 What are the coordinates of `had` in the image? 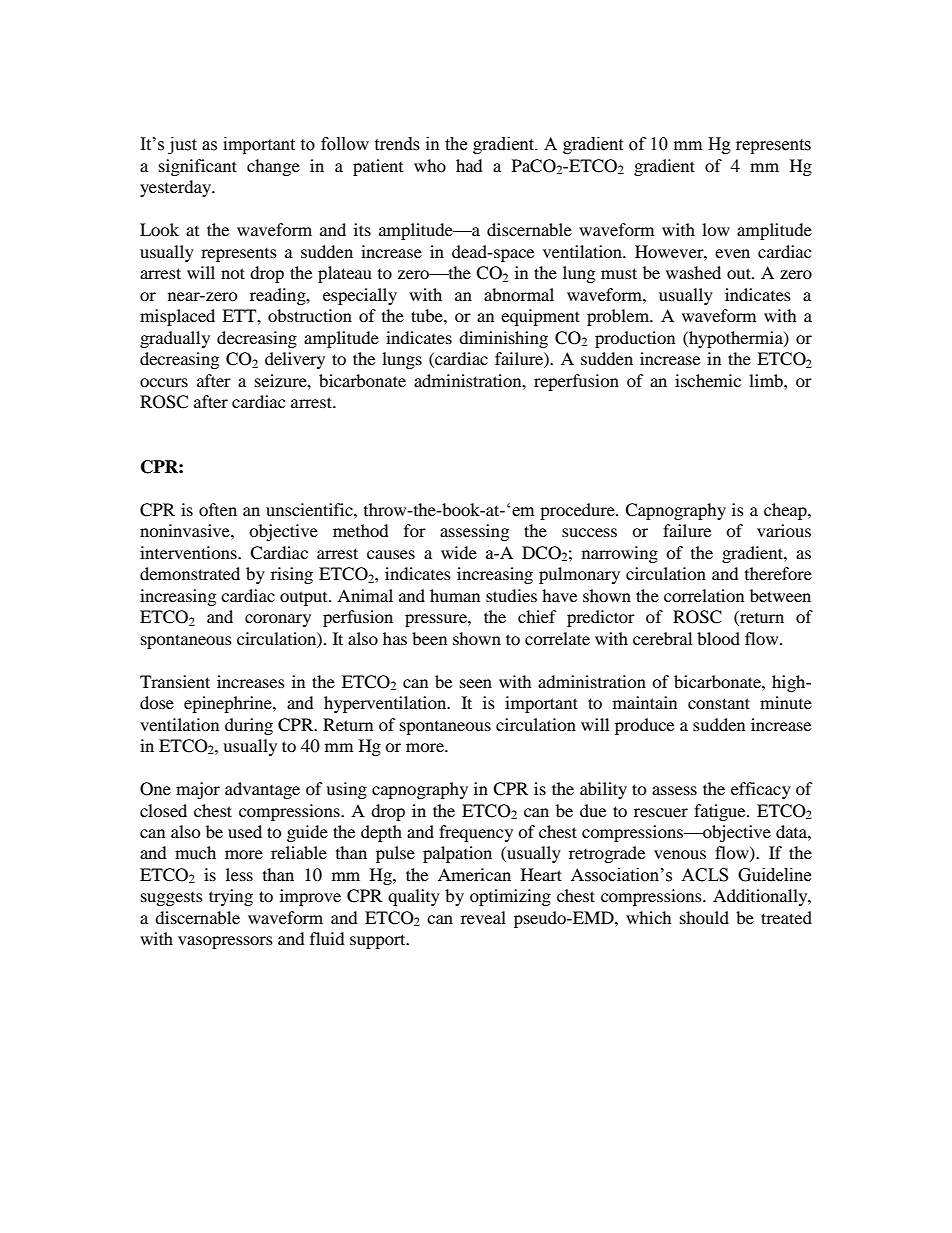 It's located at (469, 165).
